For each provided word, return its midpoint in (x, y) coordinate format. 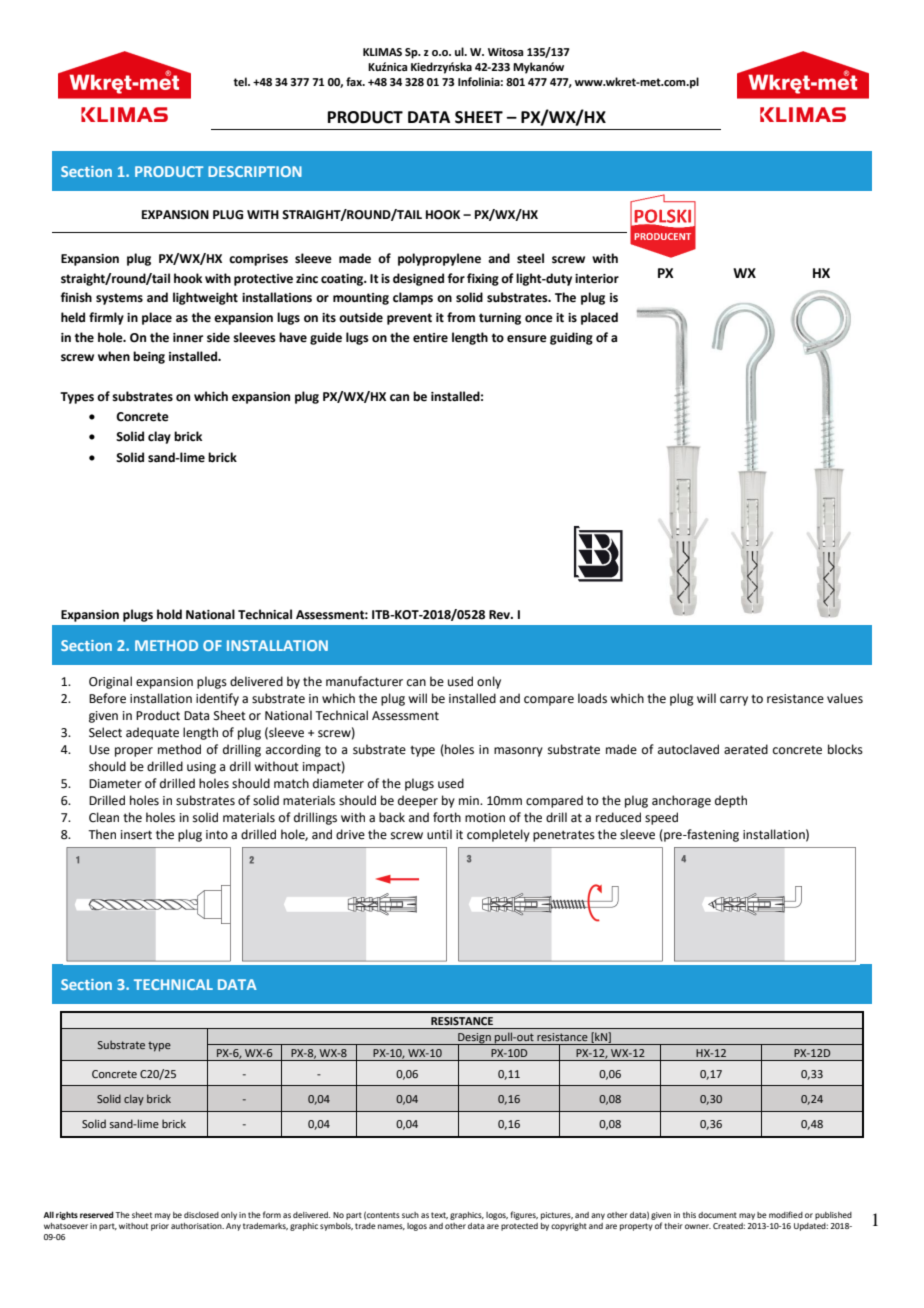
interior (597, 279)
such (410, 1215)
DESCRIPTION (255, 171)
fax (355, 81)
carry (734, 701)
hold (169, 614)
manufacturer (364, 681)
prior (160, 1227)
